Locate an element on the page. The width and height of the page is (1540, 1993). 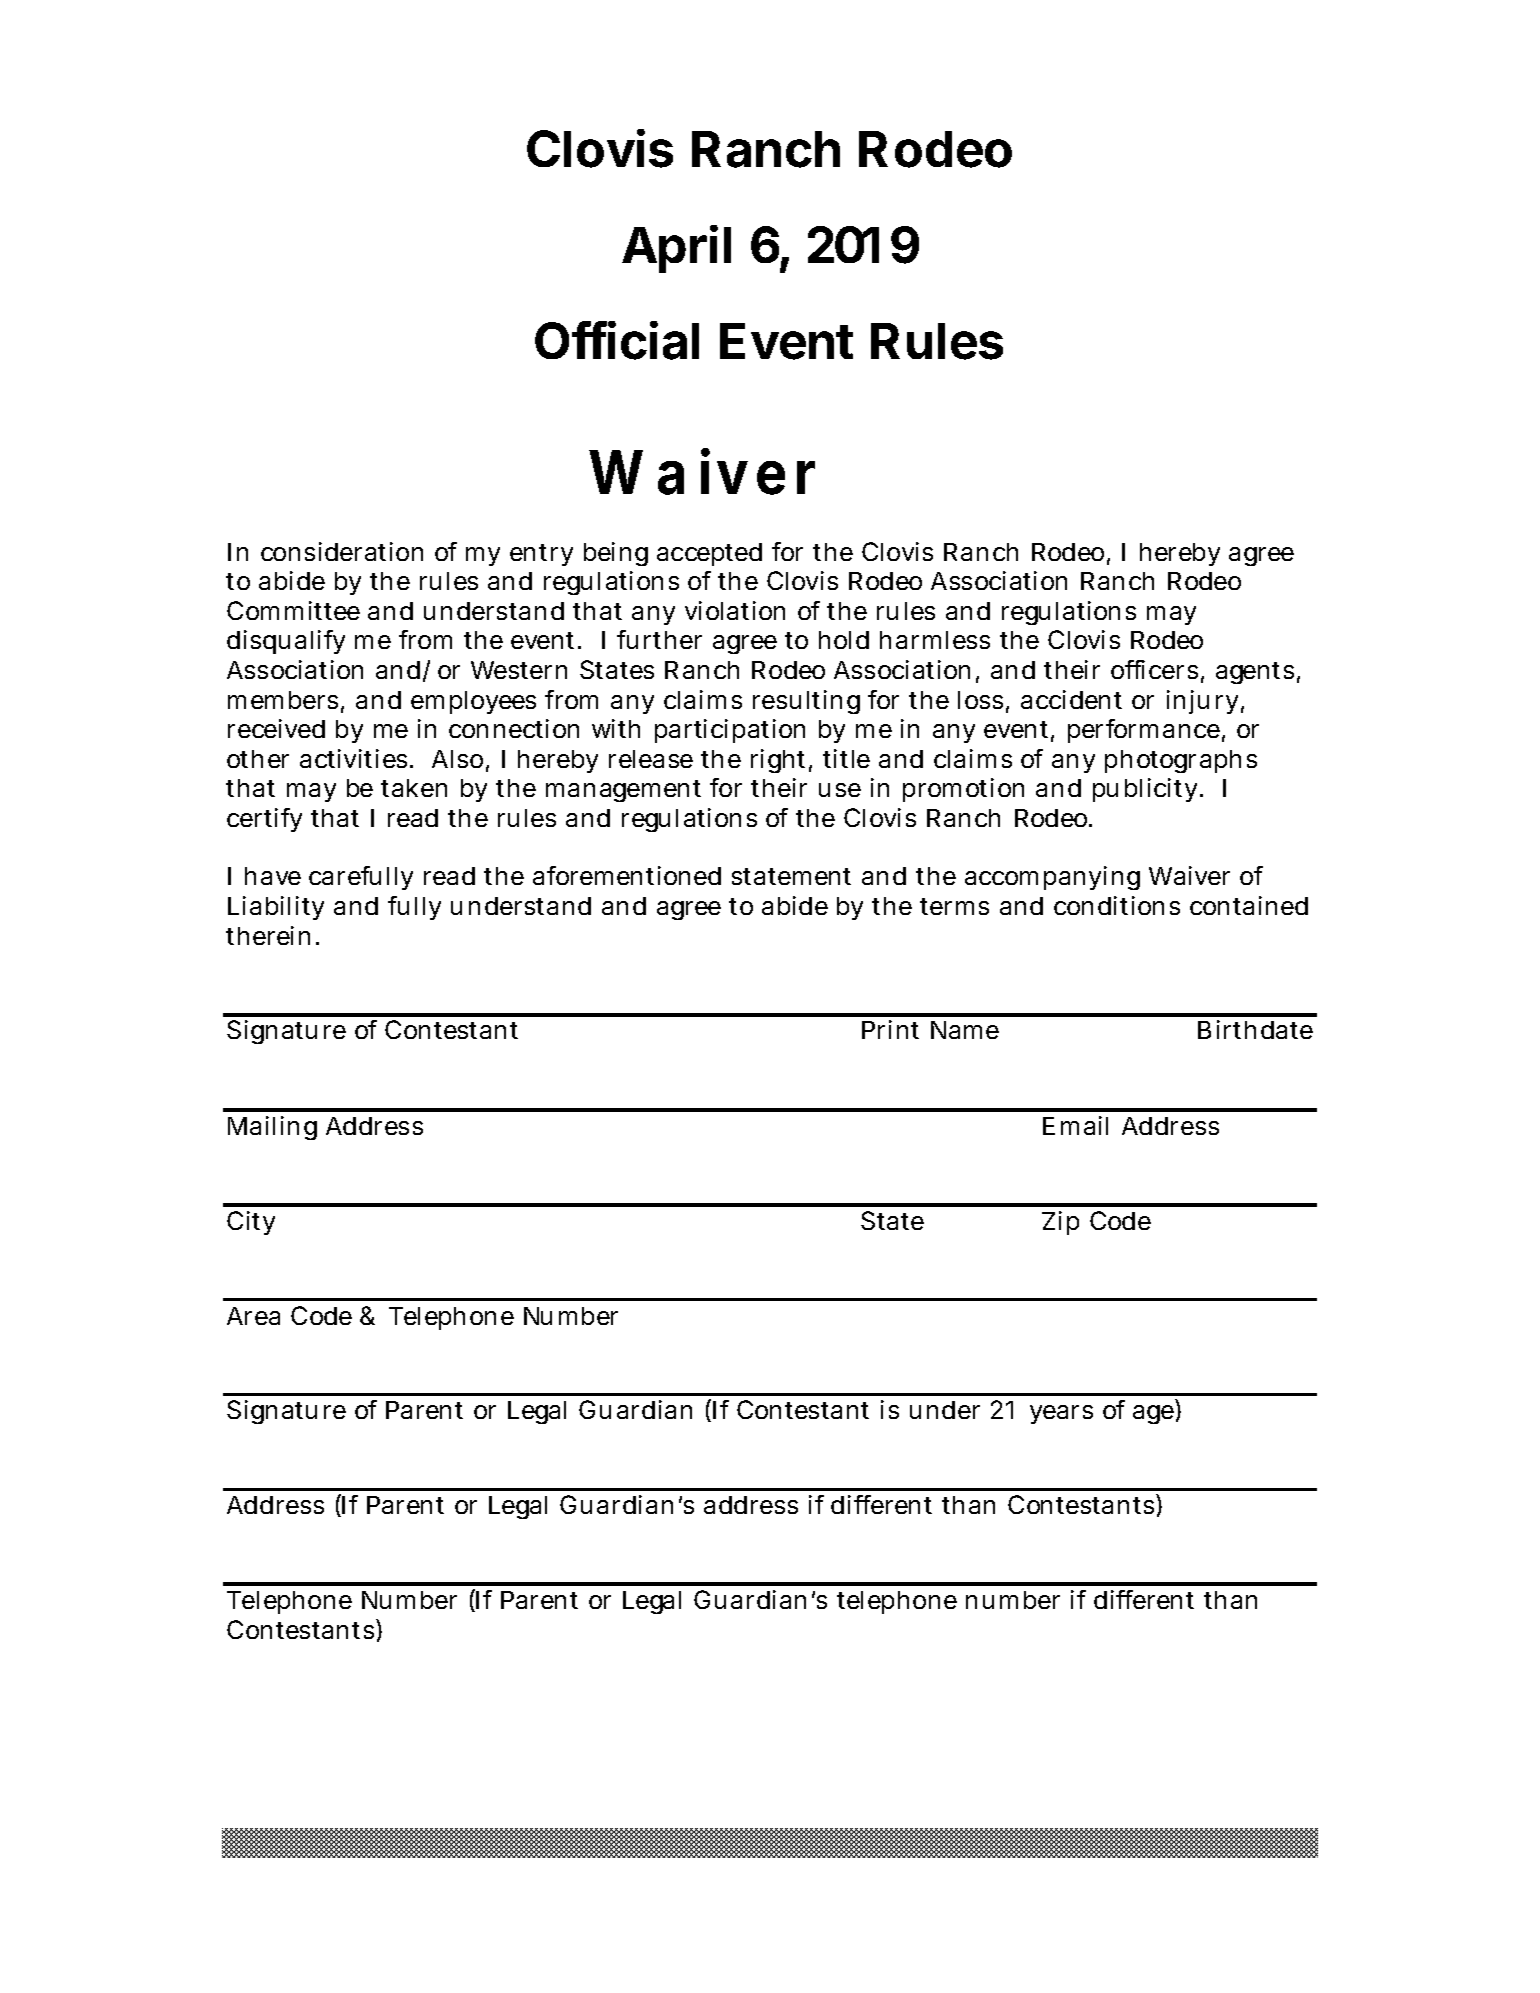
Area is located at coordinates (253, 1316).
